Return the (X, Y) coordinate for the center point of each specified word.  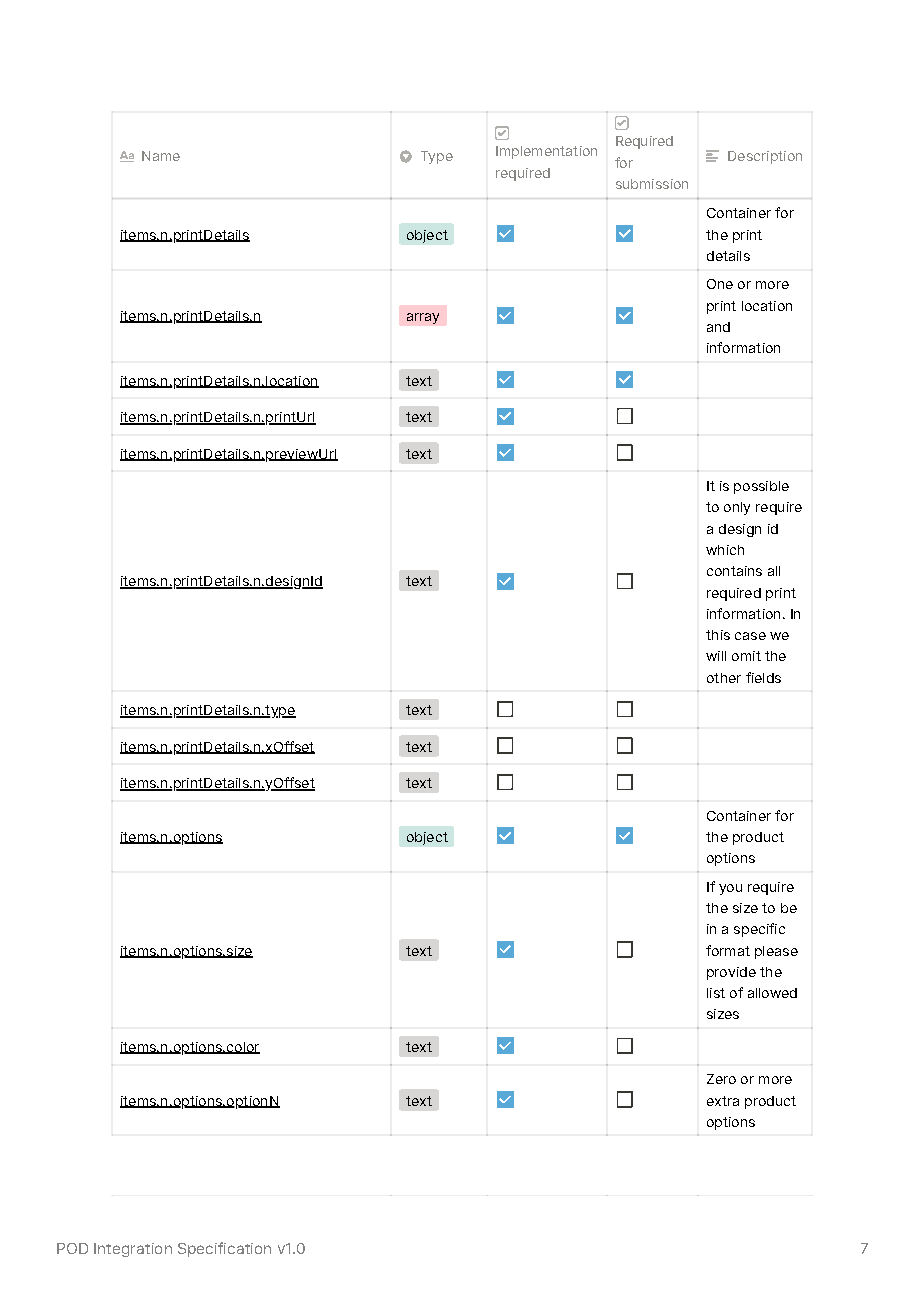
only (737, 508)
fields (763, 677)
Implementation (546, 152)
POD (72, 1248)
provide (731, 973)
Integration (133, 1250)
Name (161, 156)
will (716, 656)
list (716, 993)
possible (761, 487)
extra (723, 1101)
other (724, 678)
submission (652, 184)
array (423, 318)
